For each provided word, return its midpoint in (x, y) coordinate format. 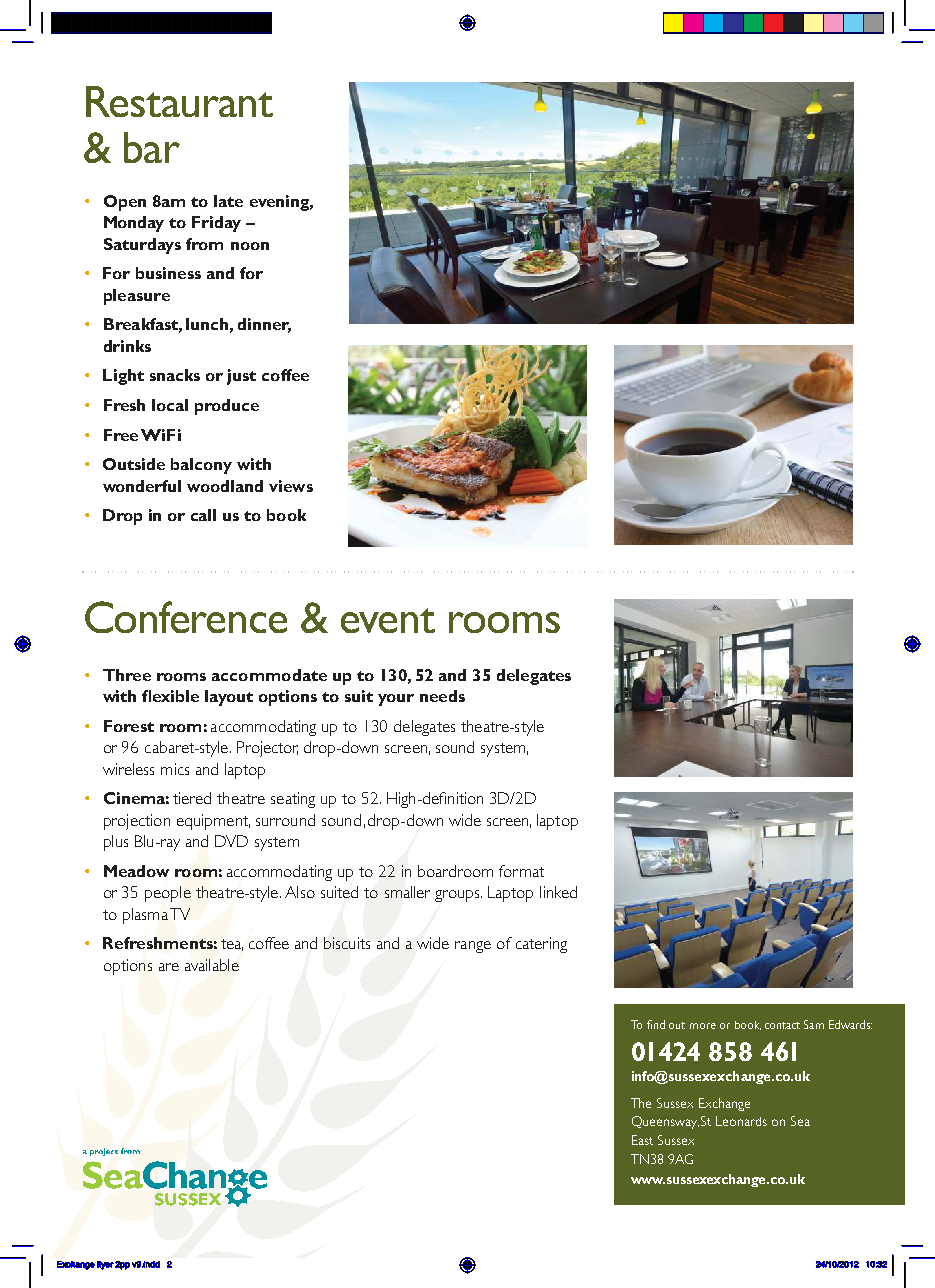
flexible (170, 696)
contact (782, 1025)
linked (558, 892)
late (228, 201)
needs (442, 696)
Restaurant (179, 101)
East (642, 1140)
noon (250, 246)
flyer (105, 1265)
